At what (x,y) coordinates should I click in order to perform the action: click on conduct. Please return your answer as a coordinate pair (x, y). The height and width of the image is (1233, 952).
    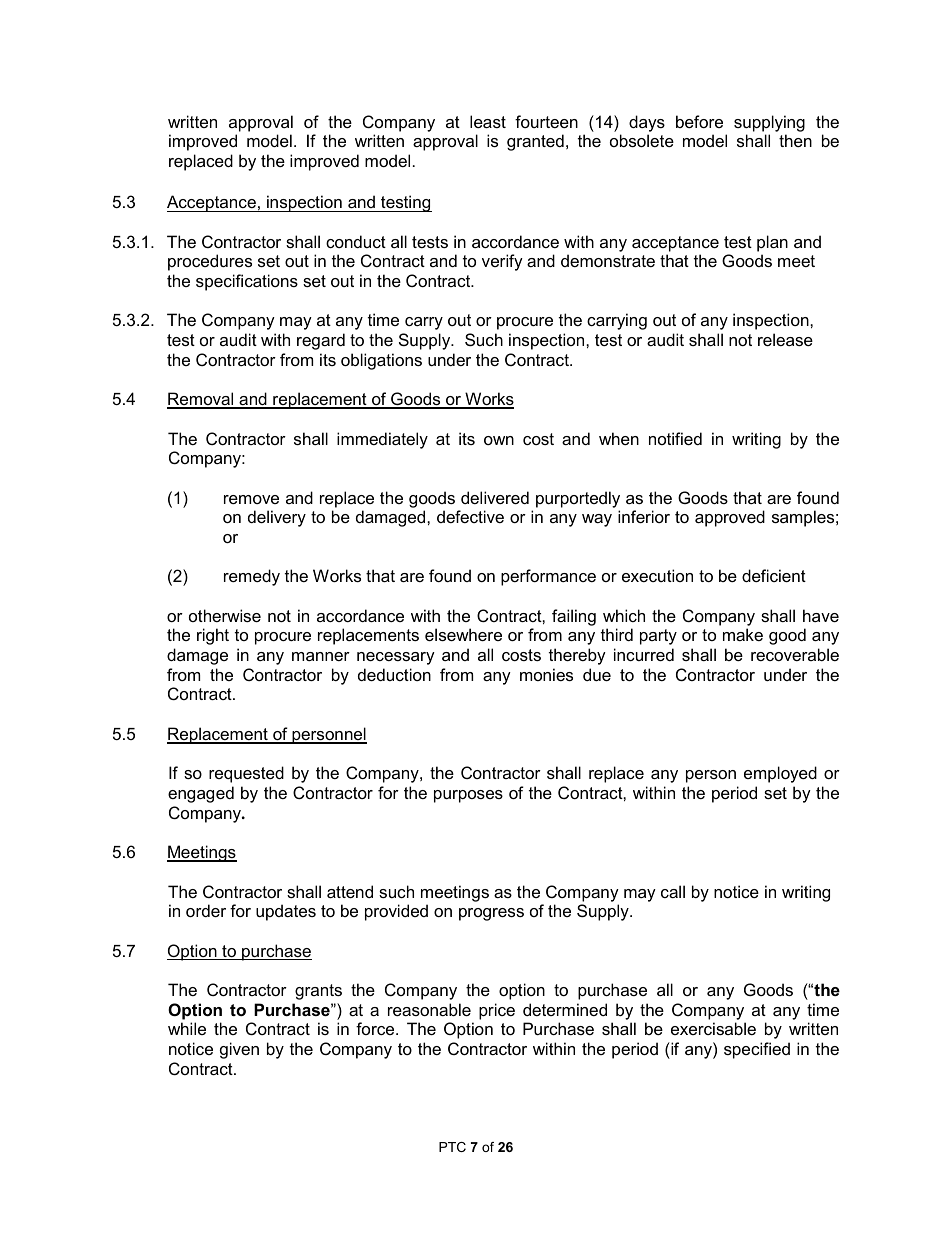
    Looking at the image, I should click on (356, 241).
